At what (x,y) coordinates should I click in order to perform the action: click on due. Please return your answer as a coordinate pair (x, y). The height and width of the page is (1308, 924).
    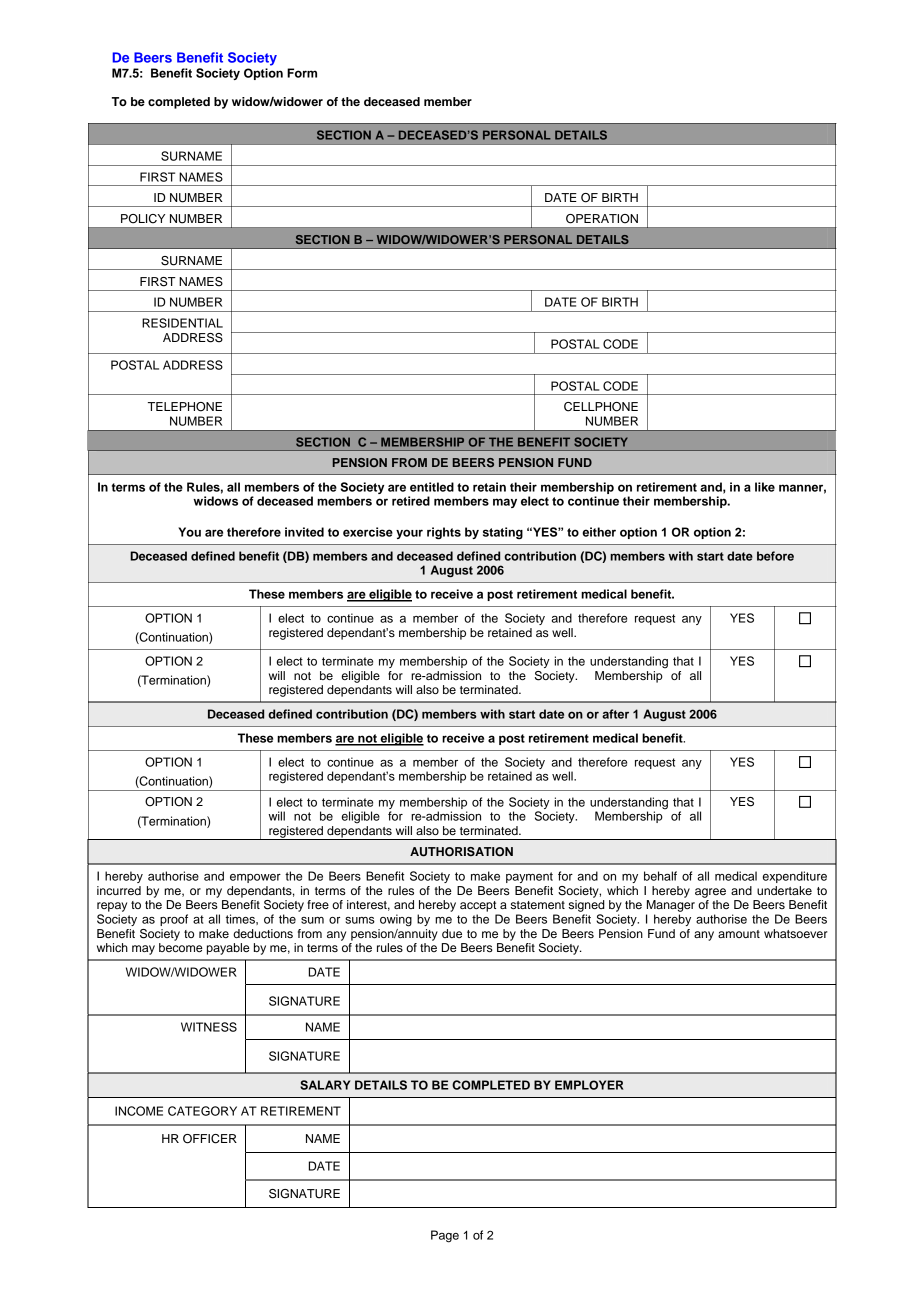
    Looking at the image, I should click on (452, 933).
